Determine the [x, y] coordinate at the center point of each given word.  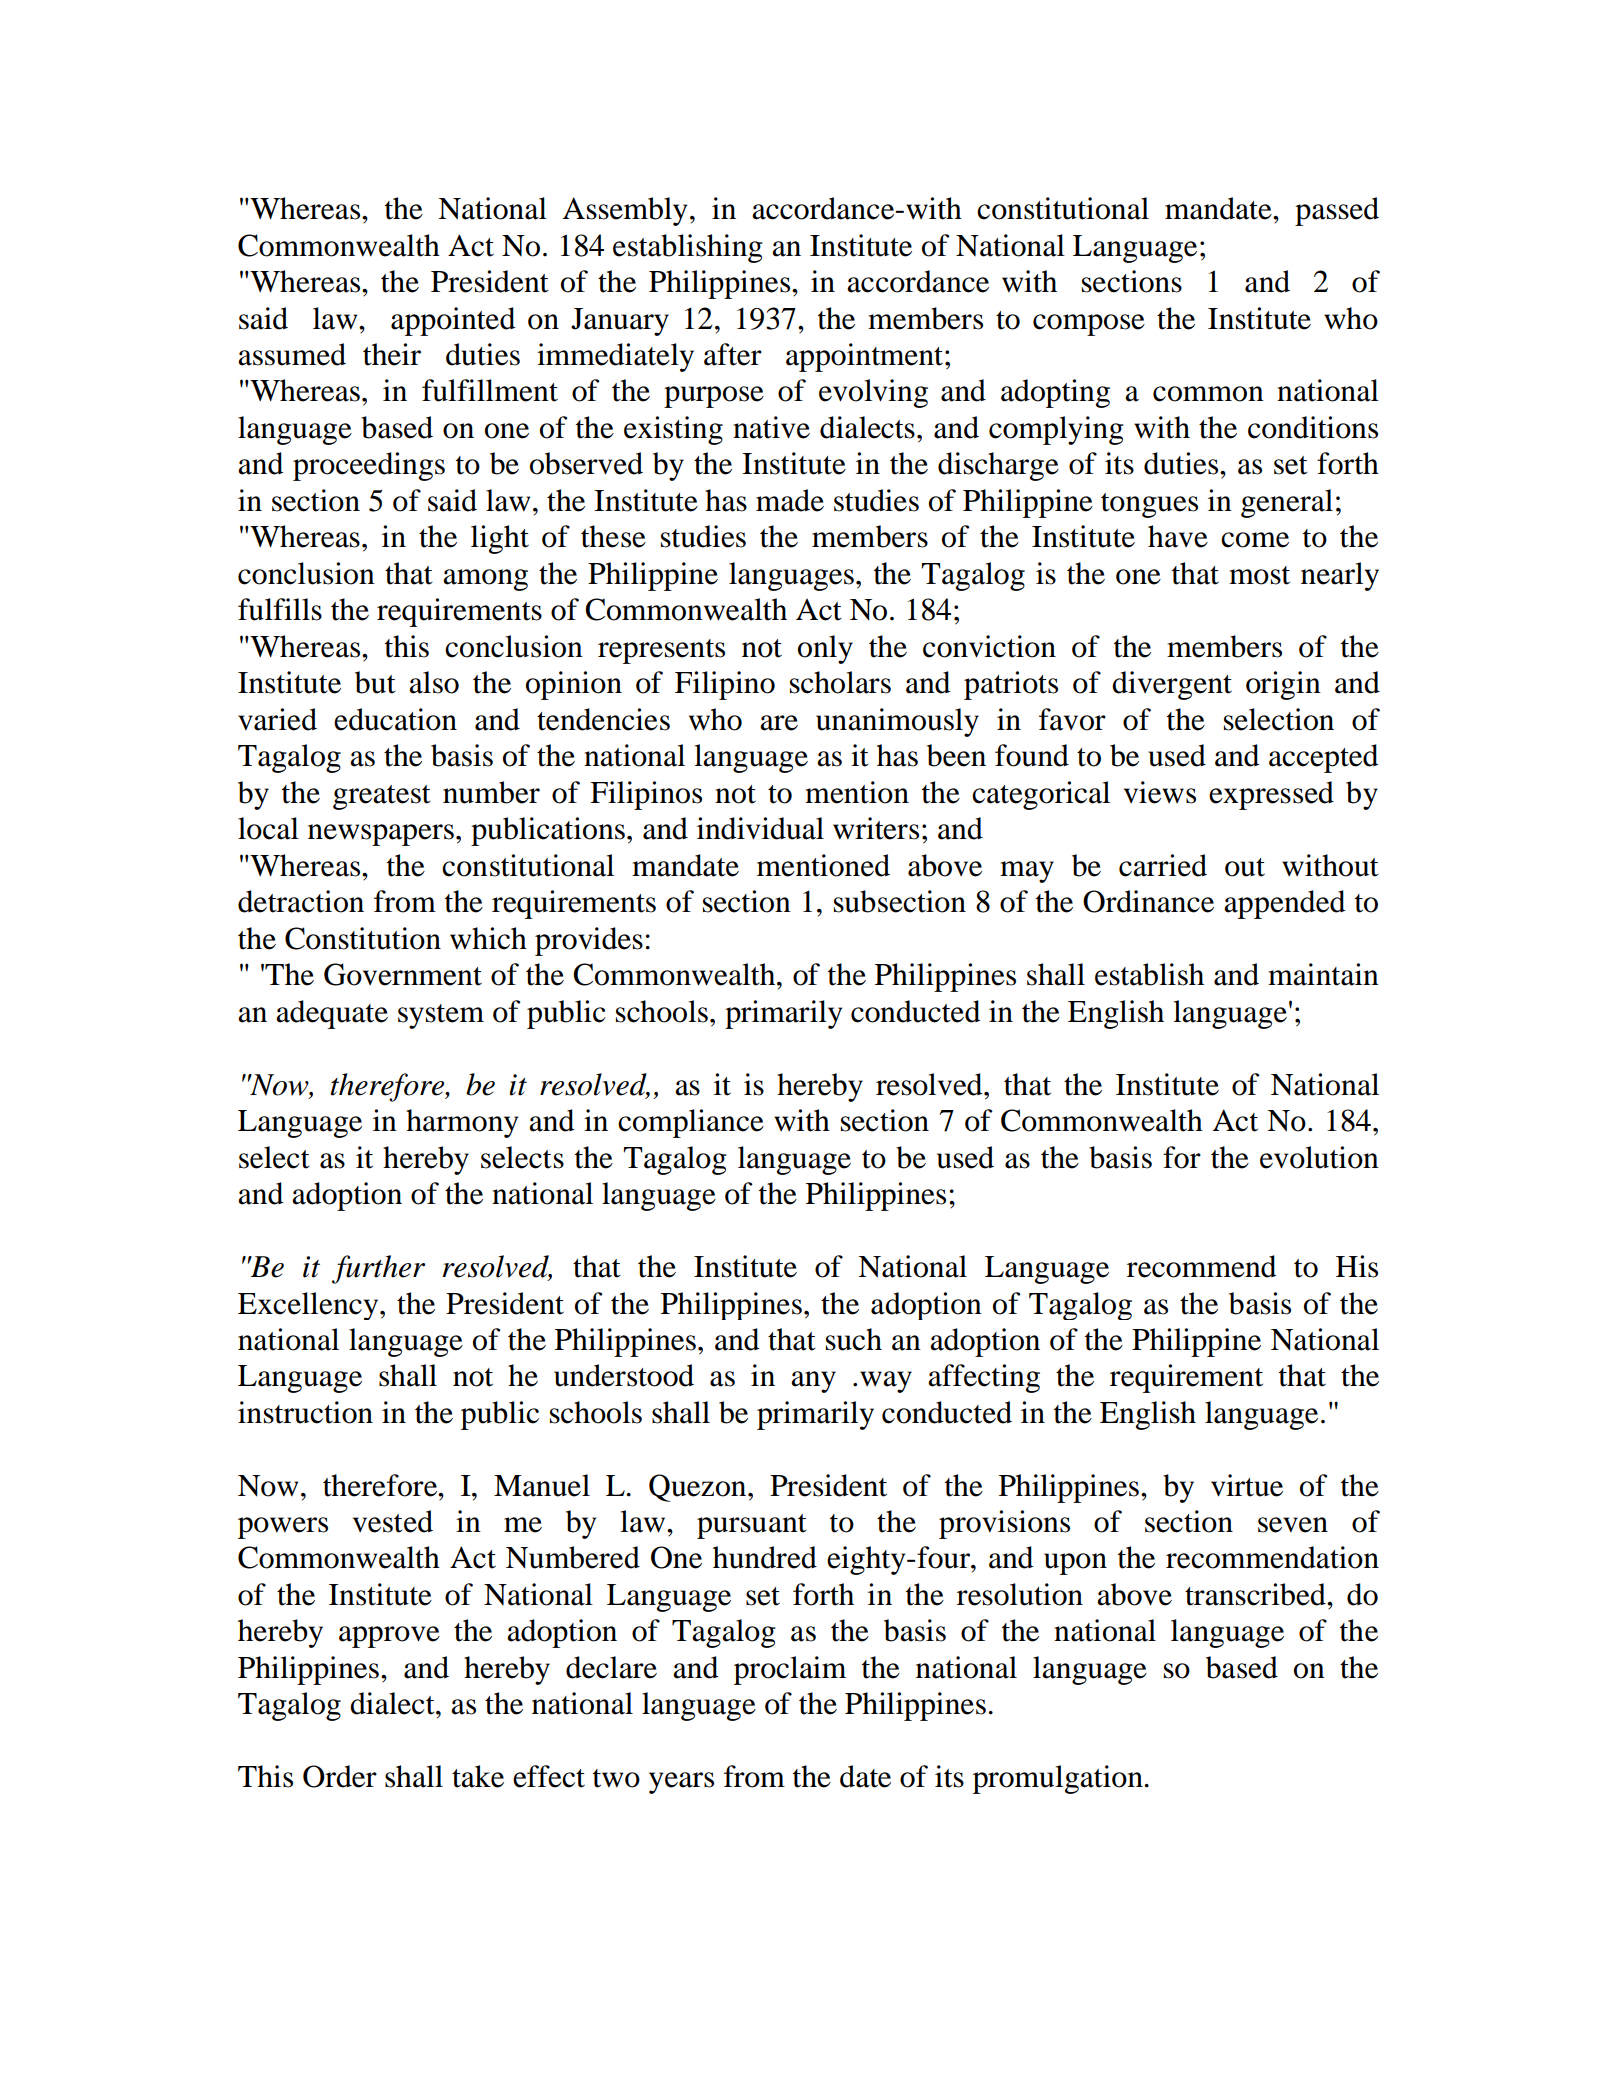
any [813, 1382]
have [1178, 536]
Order [340, 1776]
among [485, 580]
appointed [453, 321]
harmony [462, 1123]
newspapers [381, 835]
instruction [305, 1412]
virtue [1247, 1485]
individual [760, 828]
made [790, 500]
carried [1163, 865]
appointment [866, 357]
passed [1337, 211]
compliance [691, 1123]
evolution [1319, 1157]
